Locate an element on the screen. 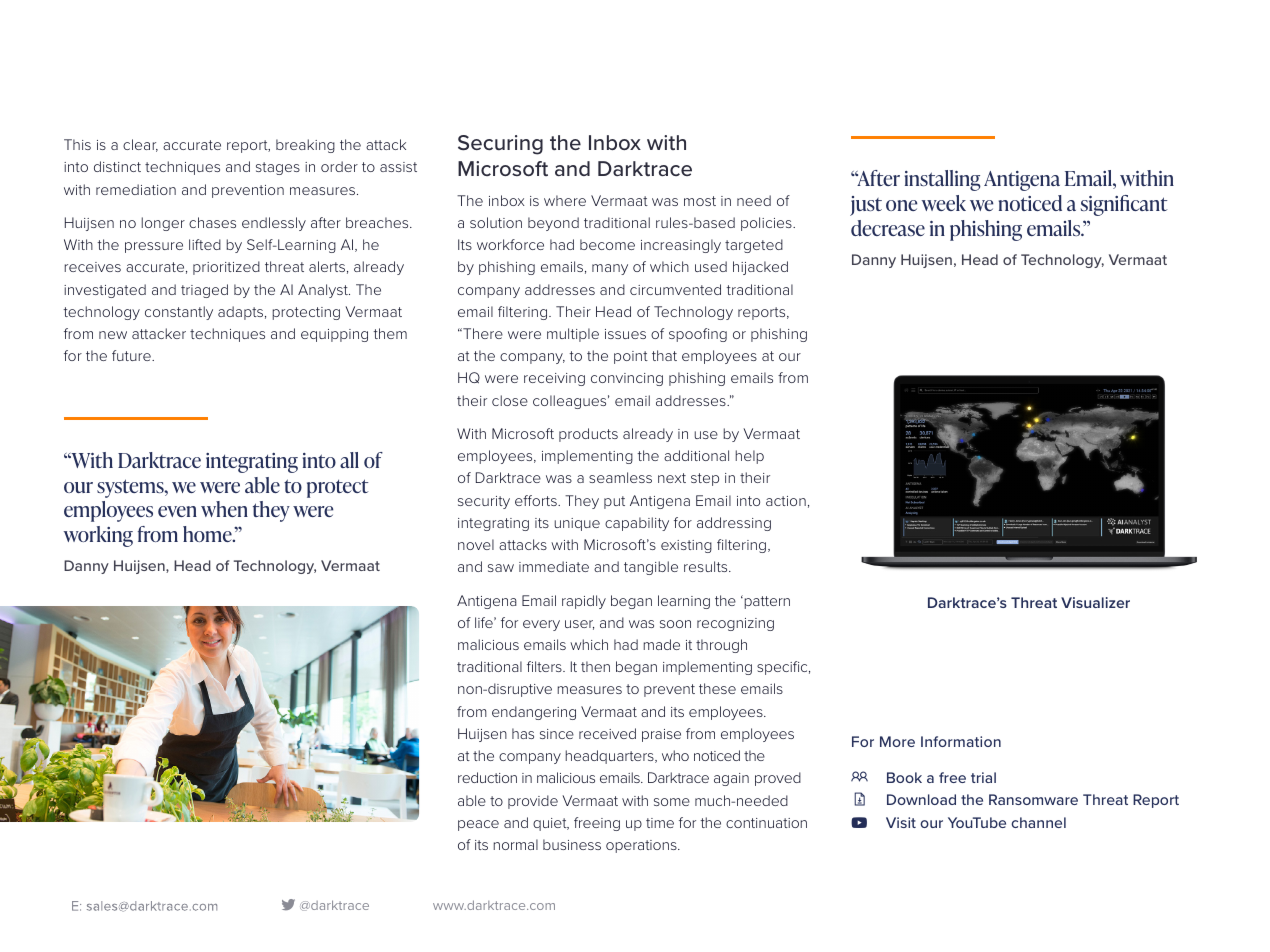 The width and height of the screenshot is (1270, 952). spoofing is located at coordinates (698, 335).
